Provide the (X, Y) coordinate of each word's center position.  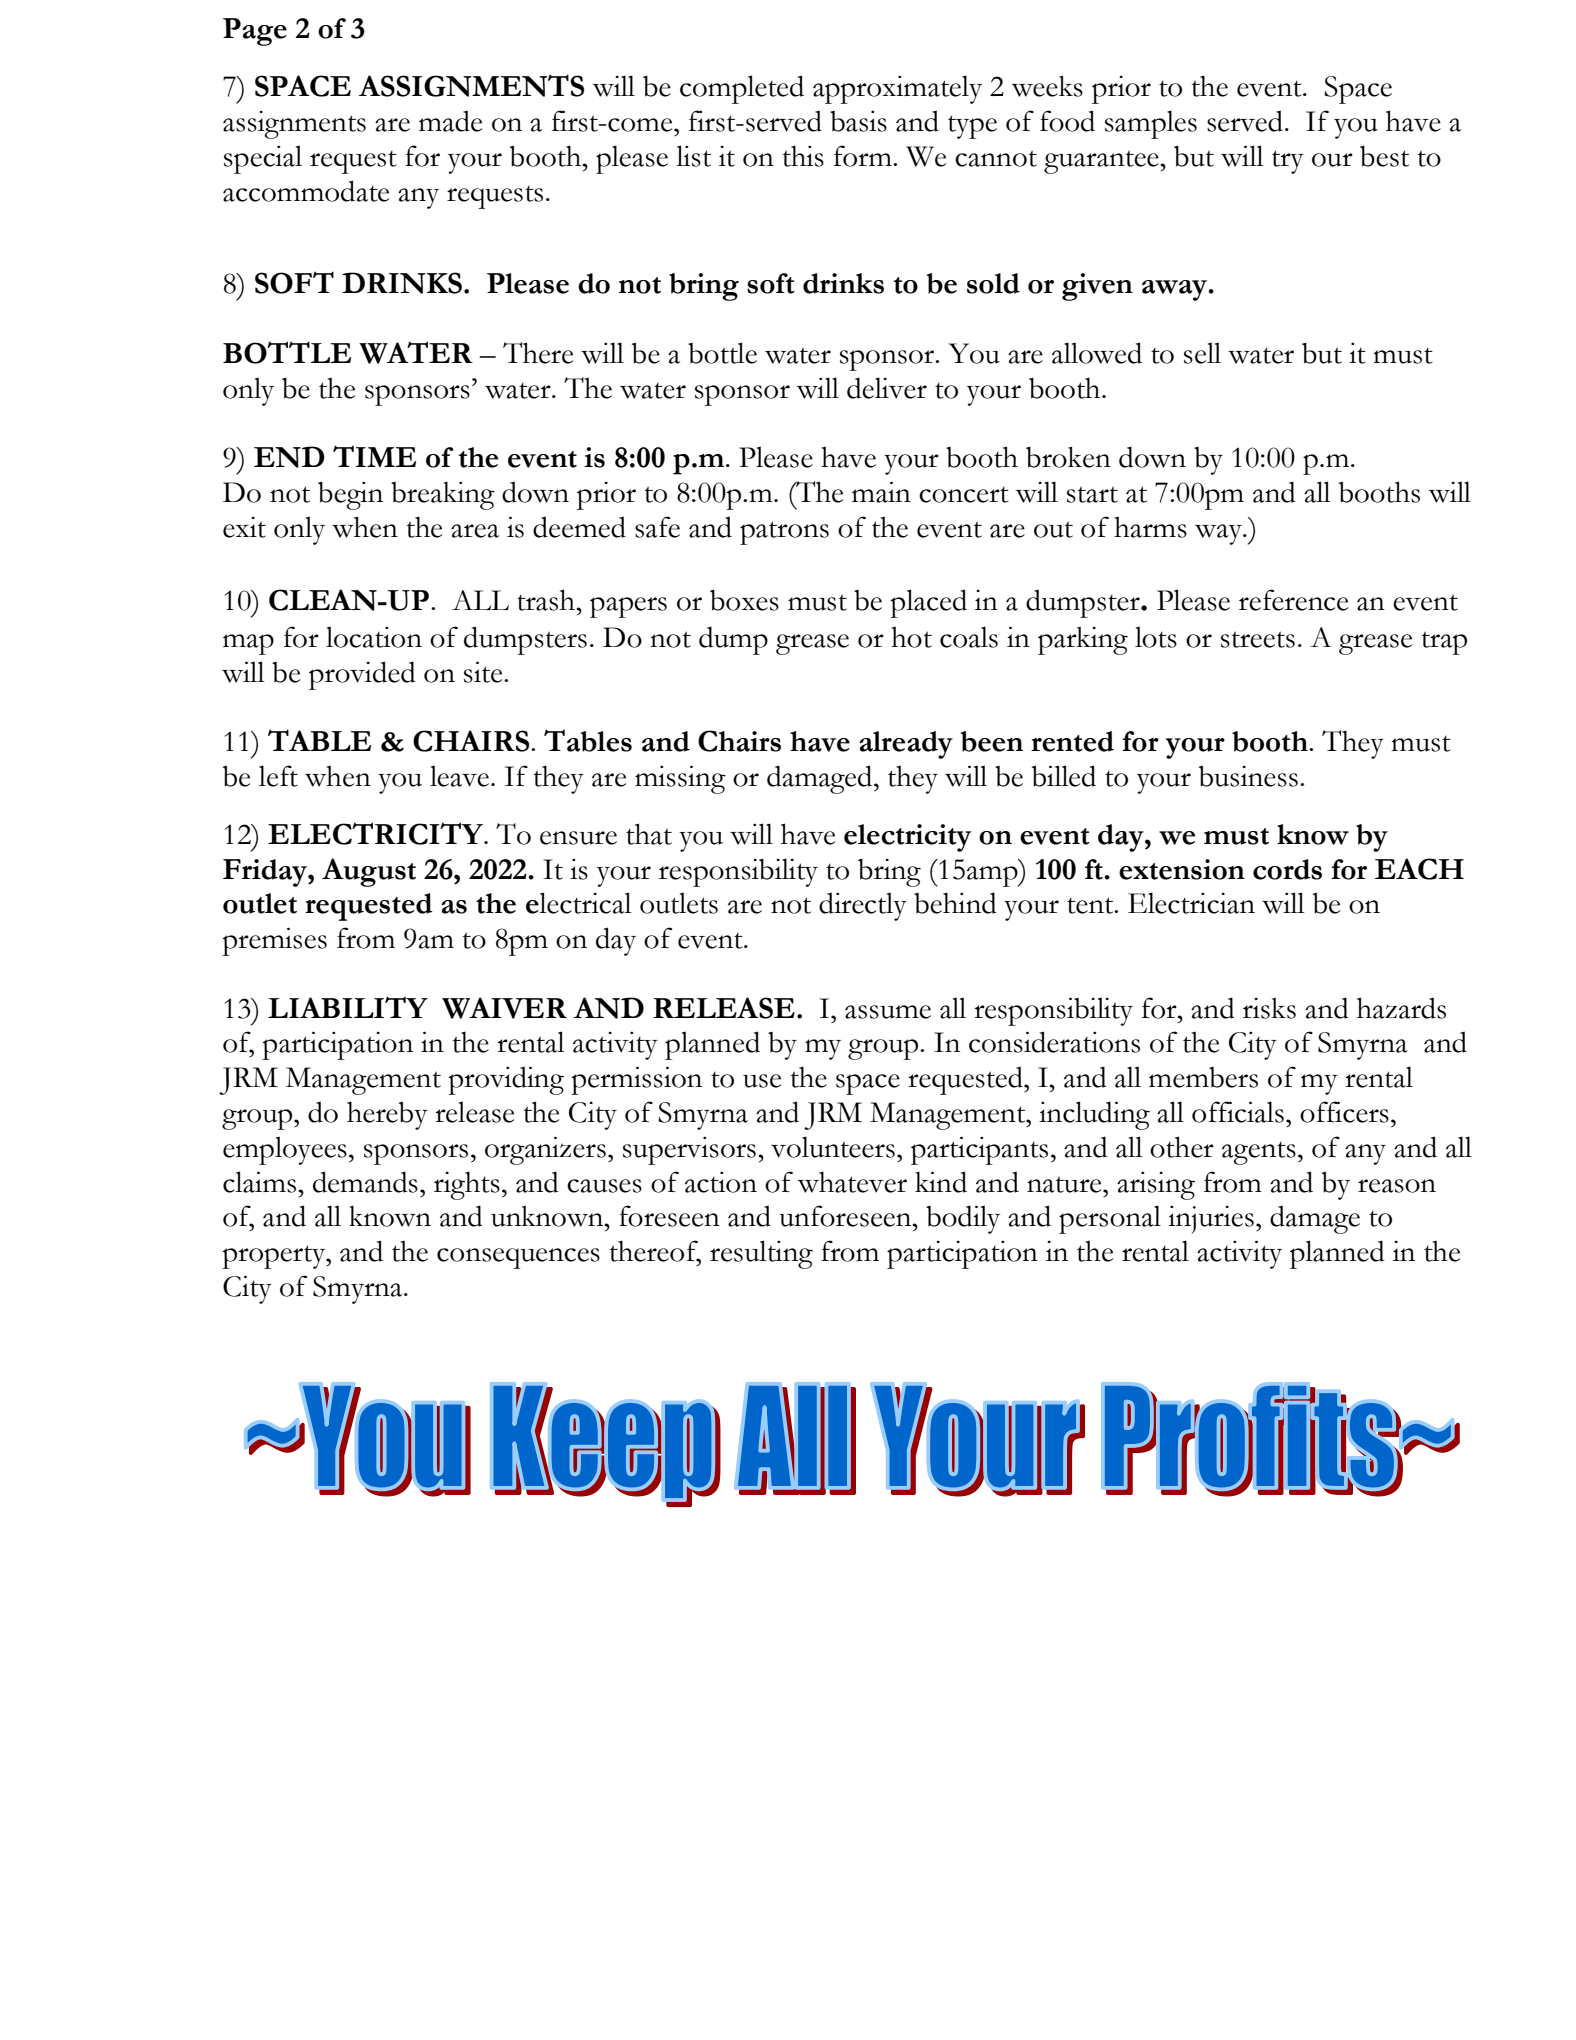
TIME (374, 456)
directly (863, 906)
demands (365, 1182)
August (369, 872)
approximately (897, 89)
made (450, 121)
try (1288, 162)
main (881, 492)
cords (1287, 869)
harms (1150, 527)
